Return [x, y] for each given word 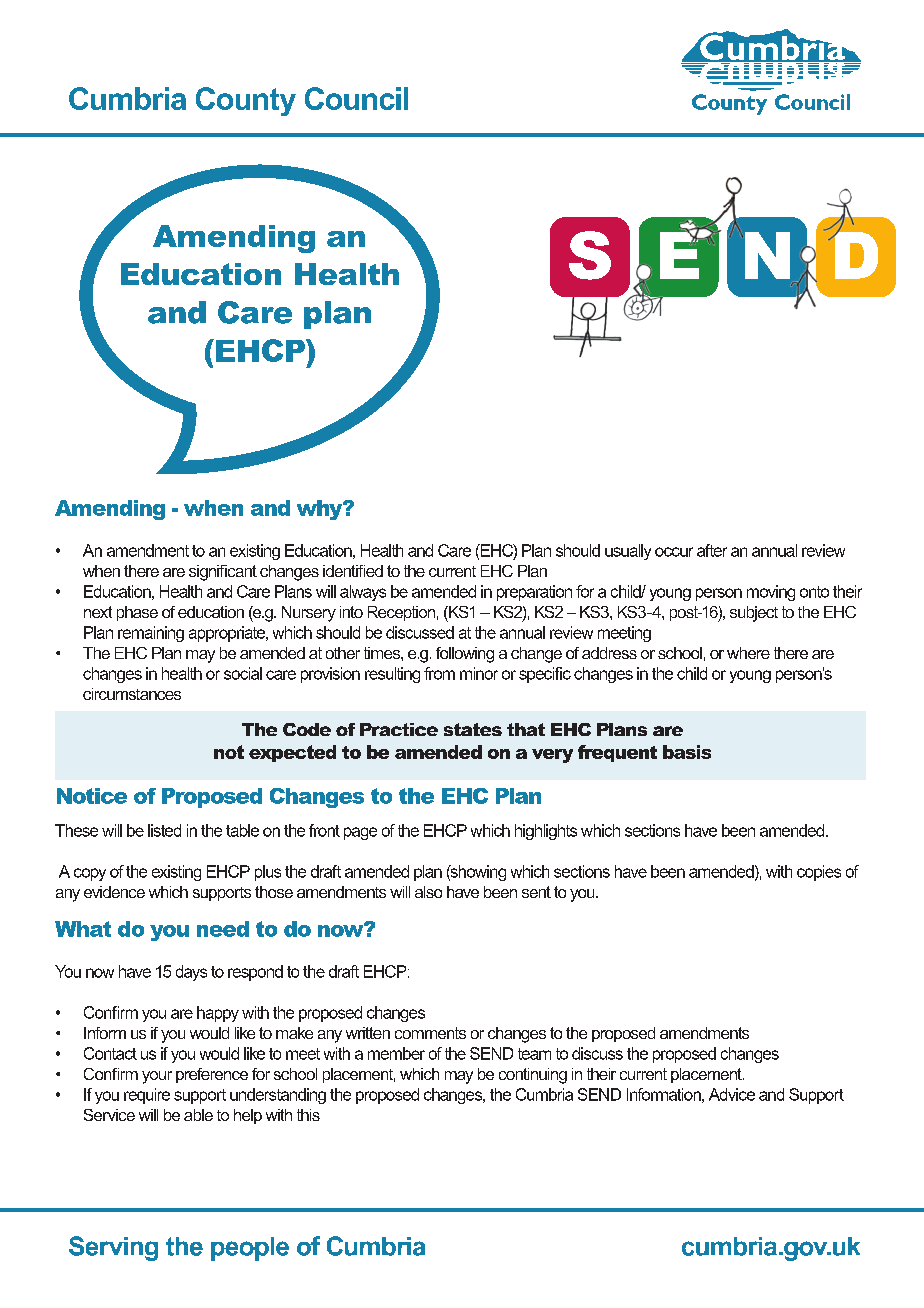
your [157, 1077]
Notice [92, 796]
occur [674, 552]
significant [223, 573]
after [712, 550]
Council [356, 98]
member [396, 1053]
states [473, 729]
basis [687, 752]
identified [353, 571]
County [246, 101]
